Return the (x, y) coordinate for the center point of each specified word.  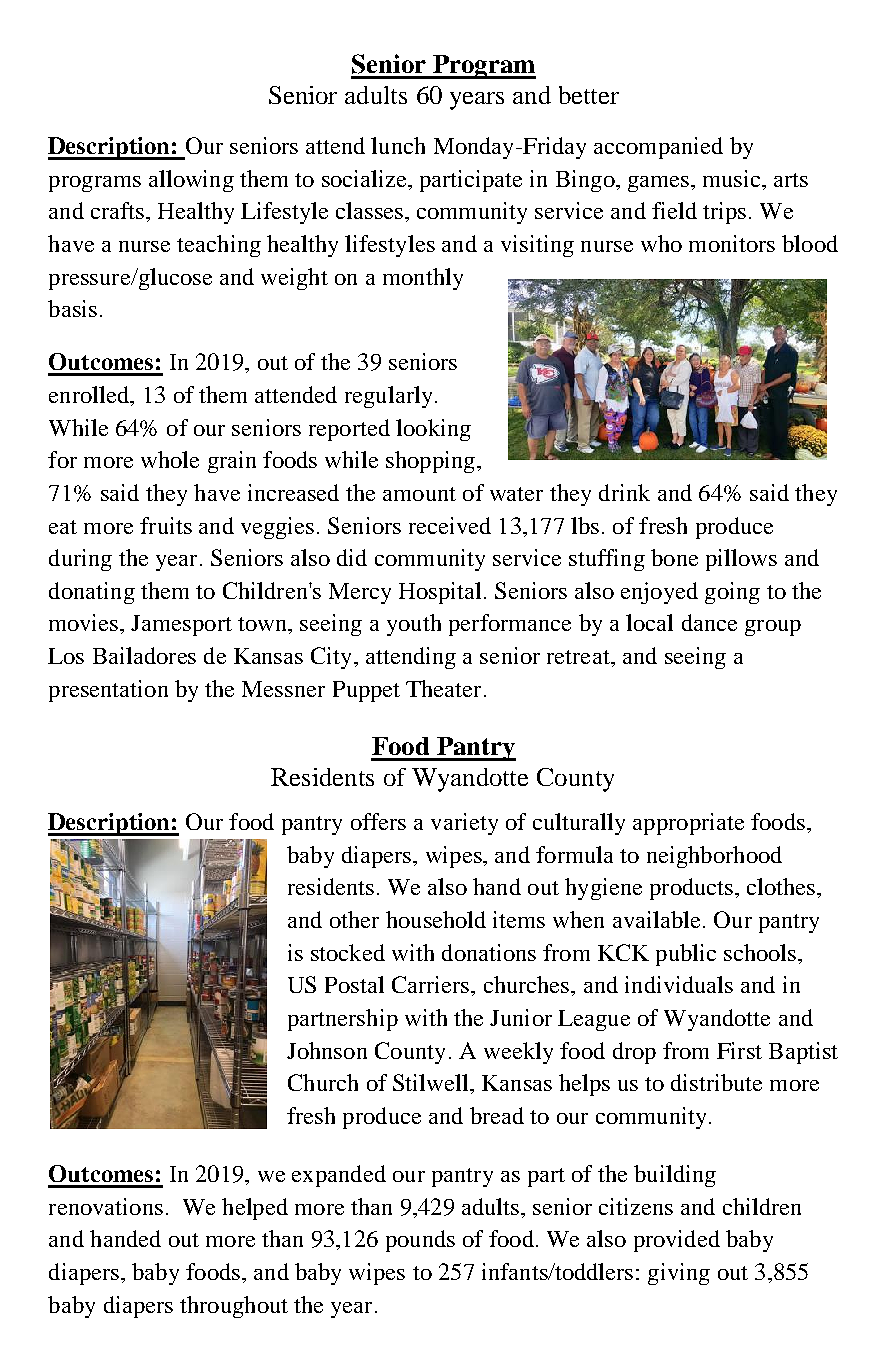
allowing (191, 181)
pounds (420, 1241)
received (450, 525)
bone (674, 557)
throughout (234, 1307)
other (354, 919)
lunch (398, 145)
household (436, 919)
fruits (166, 525)
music (733, 178)
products (693, 889)
